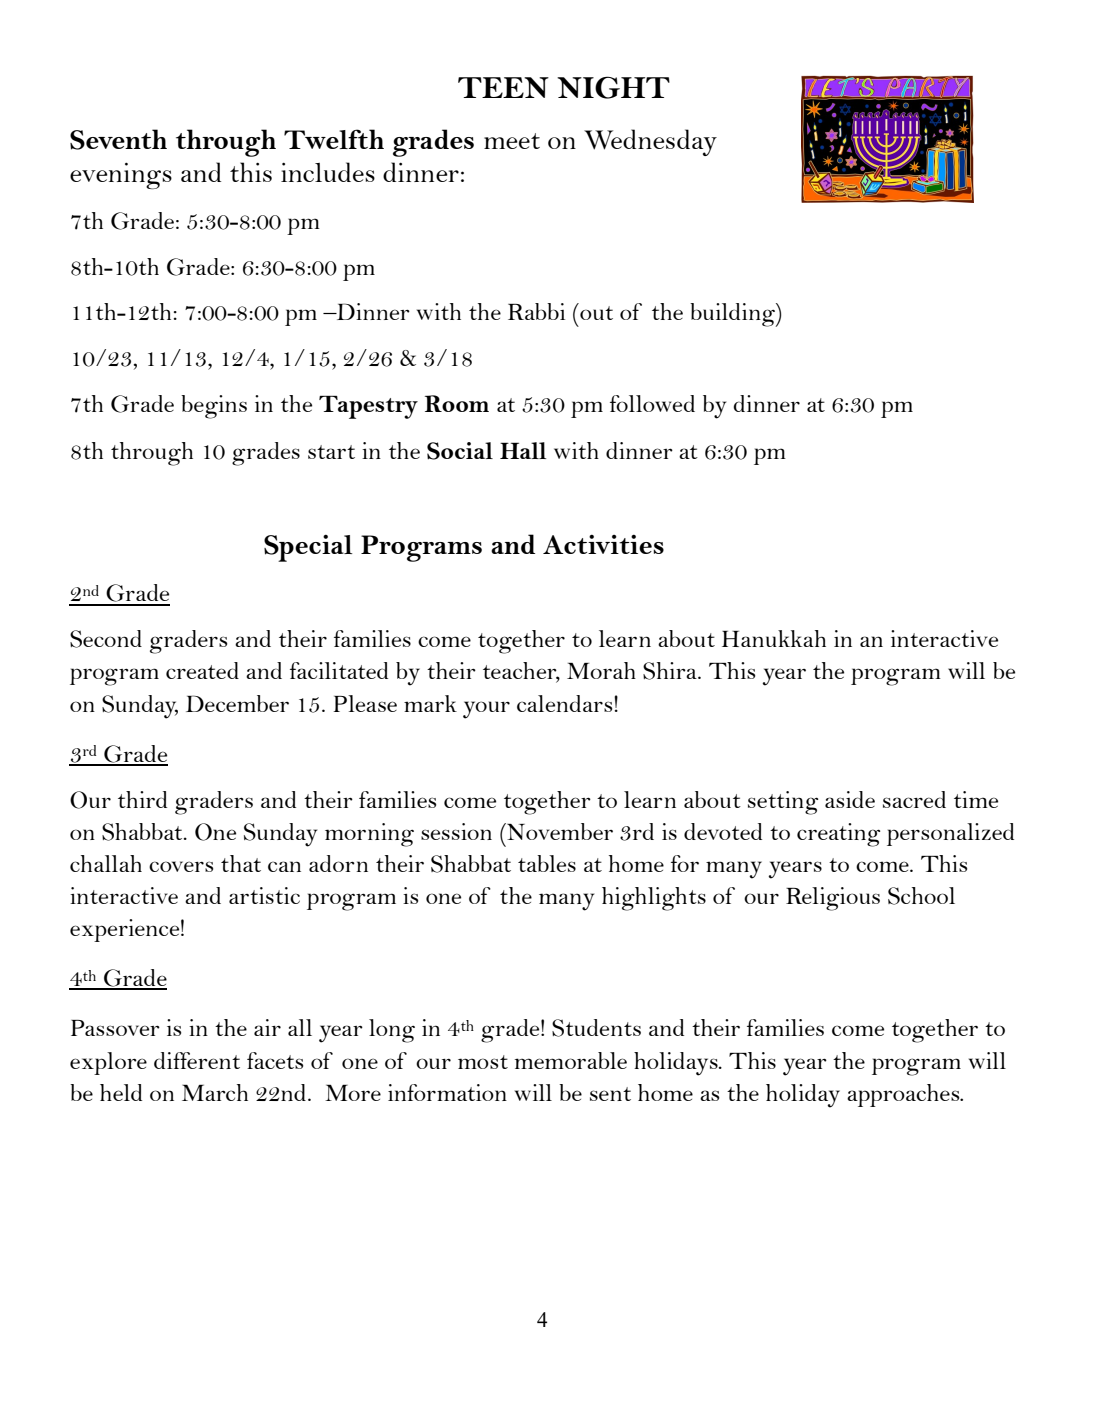 The image size is (1099, 1422). What do you see at coordinates (603, 544) in the page?
I see `Activities` at bounding box center [603, 544].
